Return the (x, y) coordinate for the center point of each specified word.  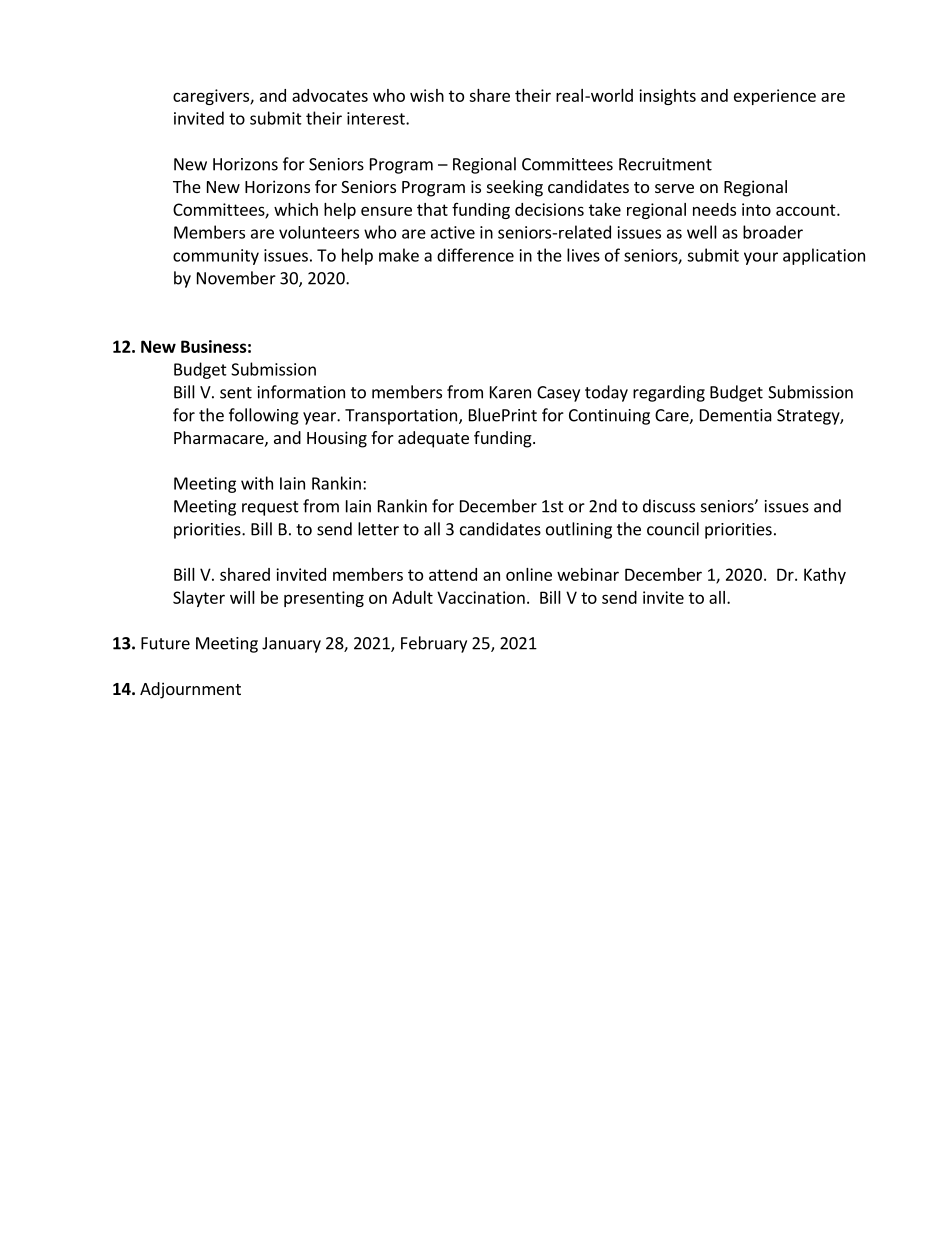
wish (427, 95)
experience (775, 97)
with (257, 483)
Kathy (825, 576)
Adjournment (190, 690)
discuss (669, 506)
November (236, 278)
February (434, 644)
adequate (433, 439)
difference (475, 255)
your (761, 258)
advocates (330, 95)
